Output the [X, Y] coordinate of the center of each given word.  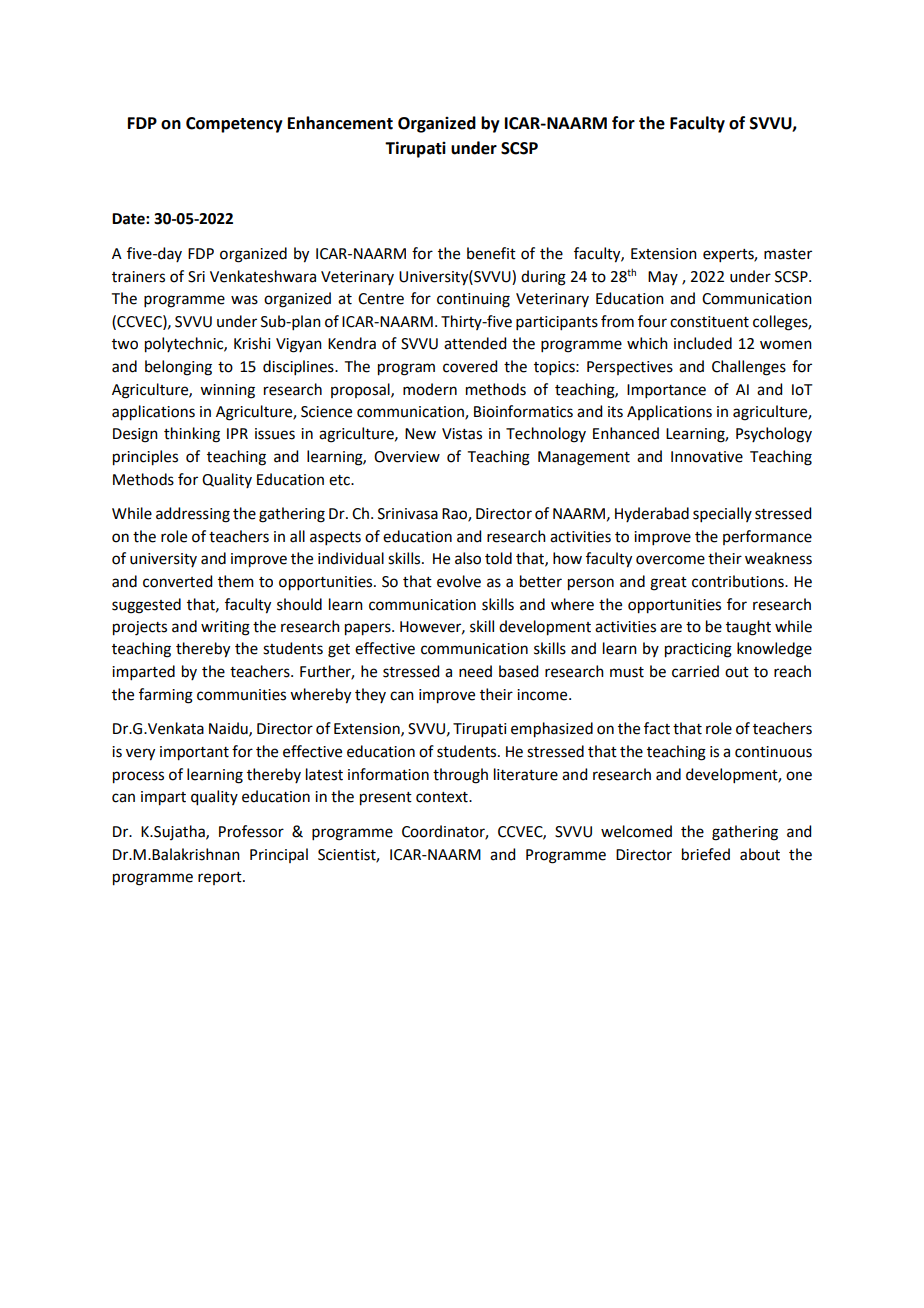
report [221, 878]
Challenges [749, 368]
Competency [234, 125]
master [788, 254]
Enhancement [340, 123]
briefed [706, 854]
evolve [459, 581]
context [443, 797]
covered [470, 366]
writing [225, 628]
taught [748, 628]
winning [227, 391]
